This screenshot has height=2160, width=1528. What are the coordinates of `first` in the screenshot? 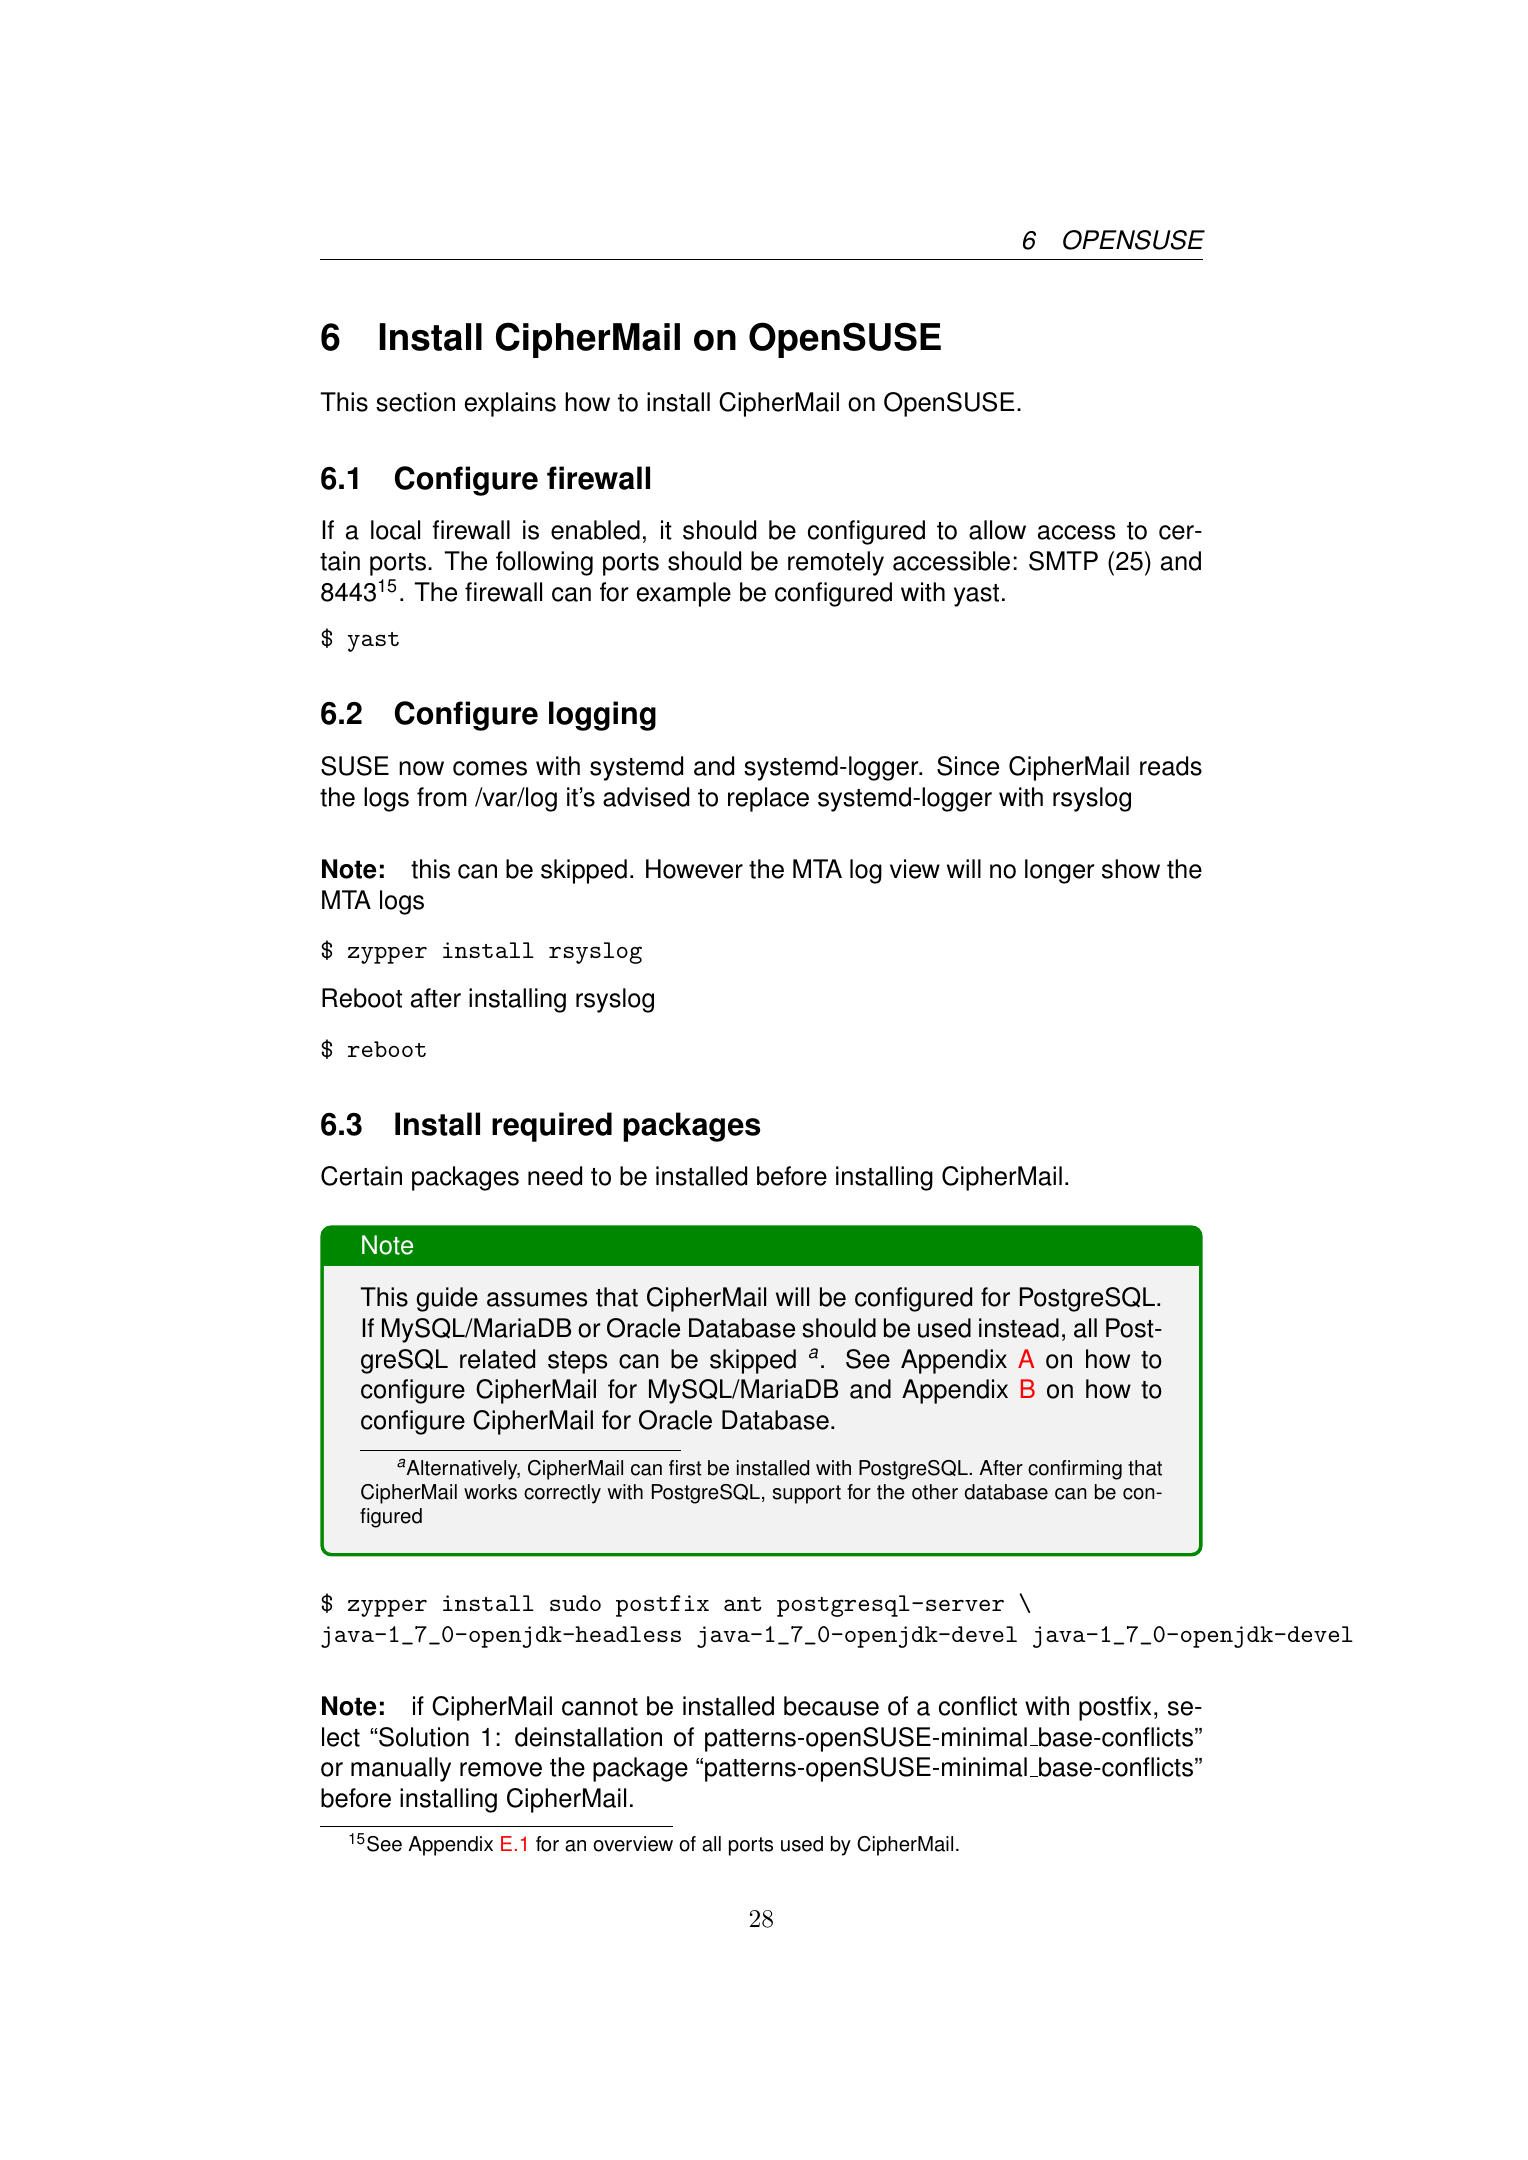 It's located at (685, 1468).
